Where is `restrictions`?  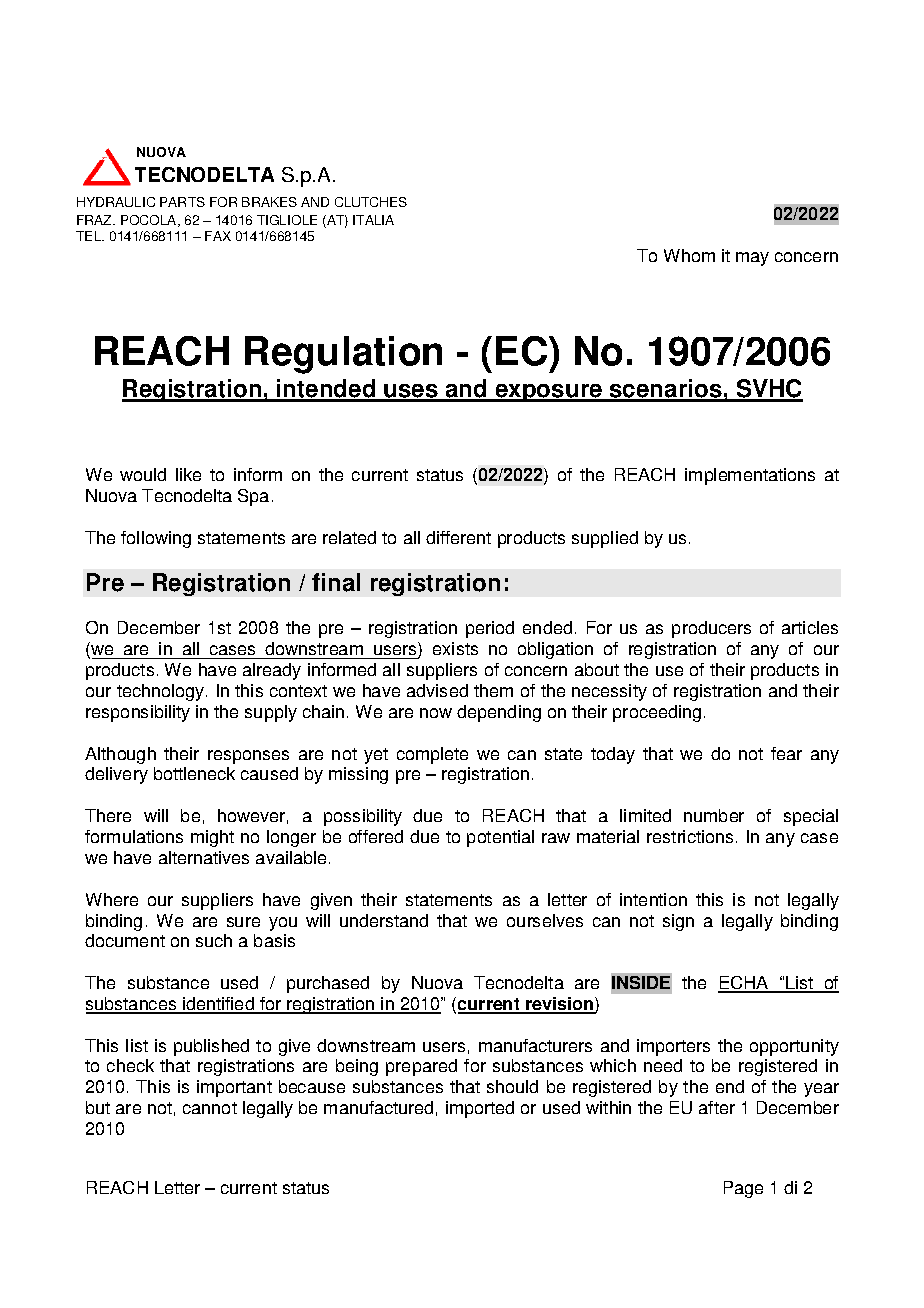
restrictions is located at coordinates (690, 836).
